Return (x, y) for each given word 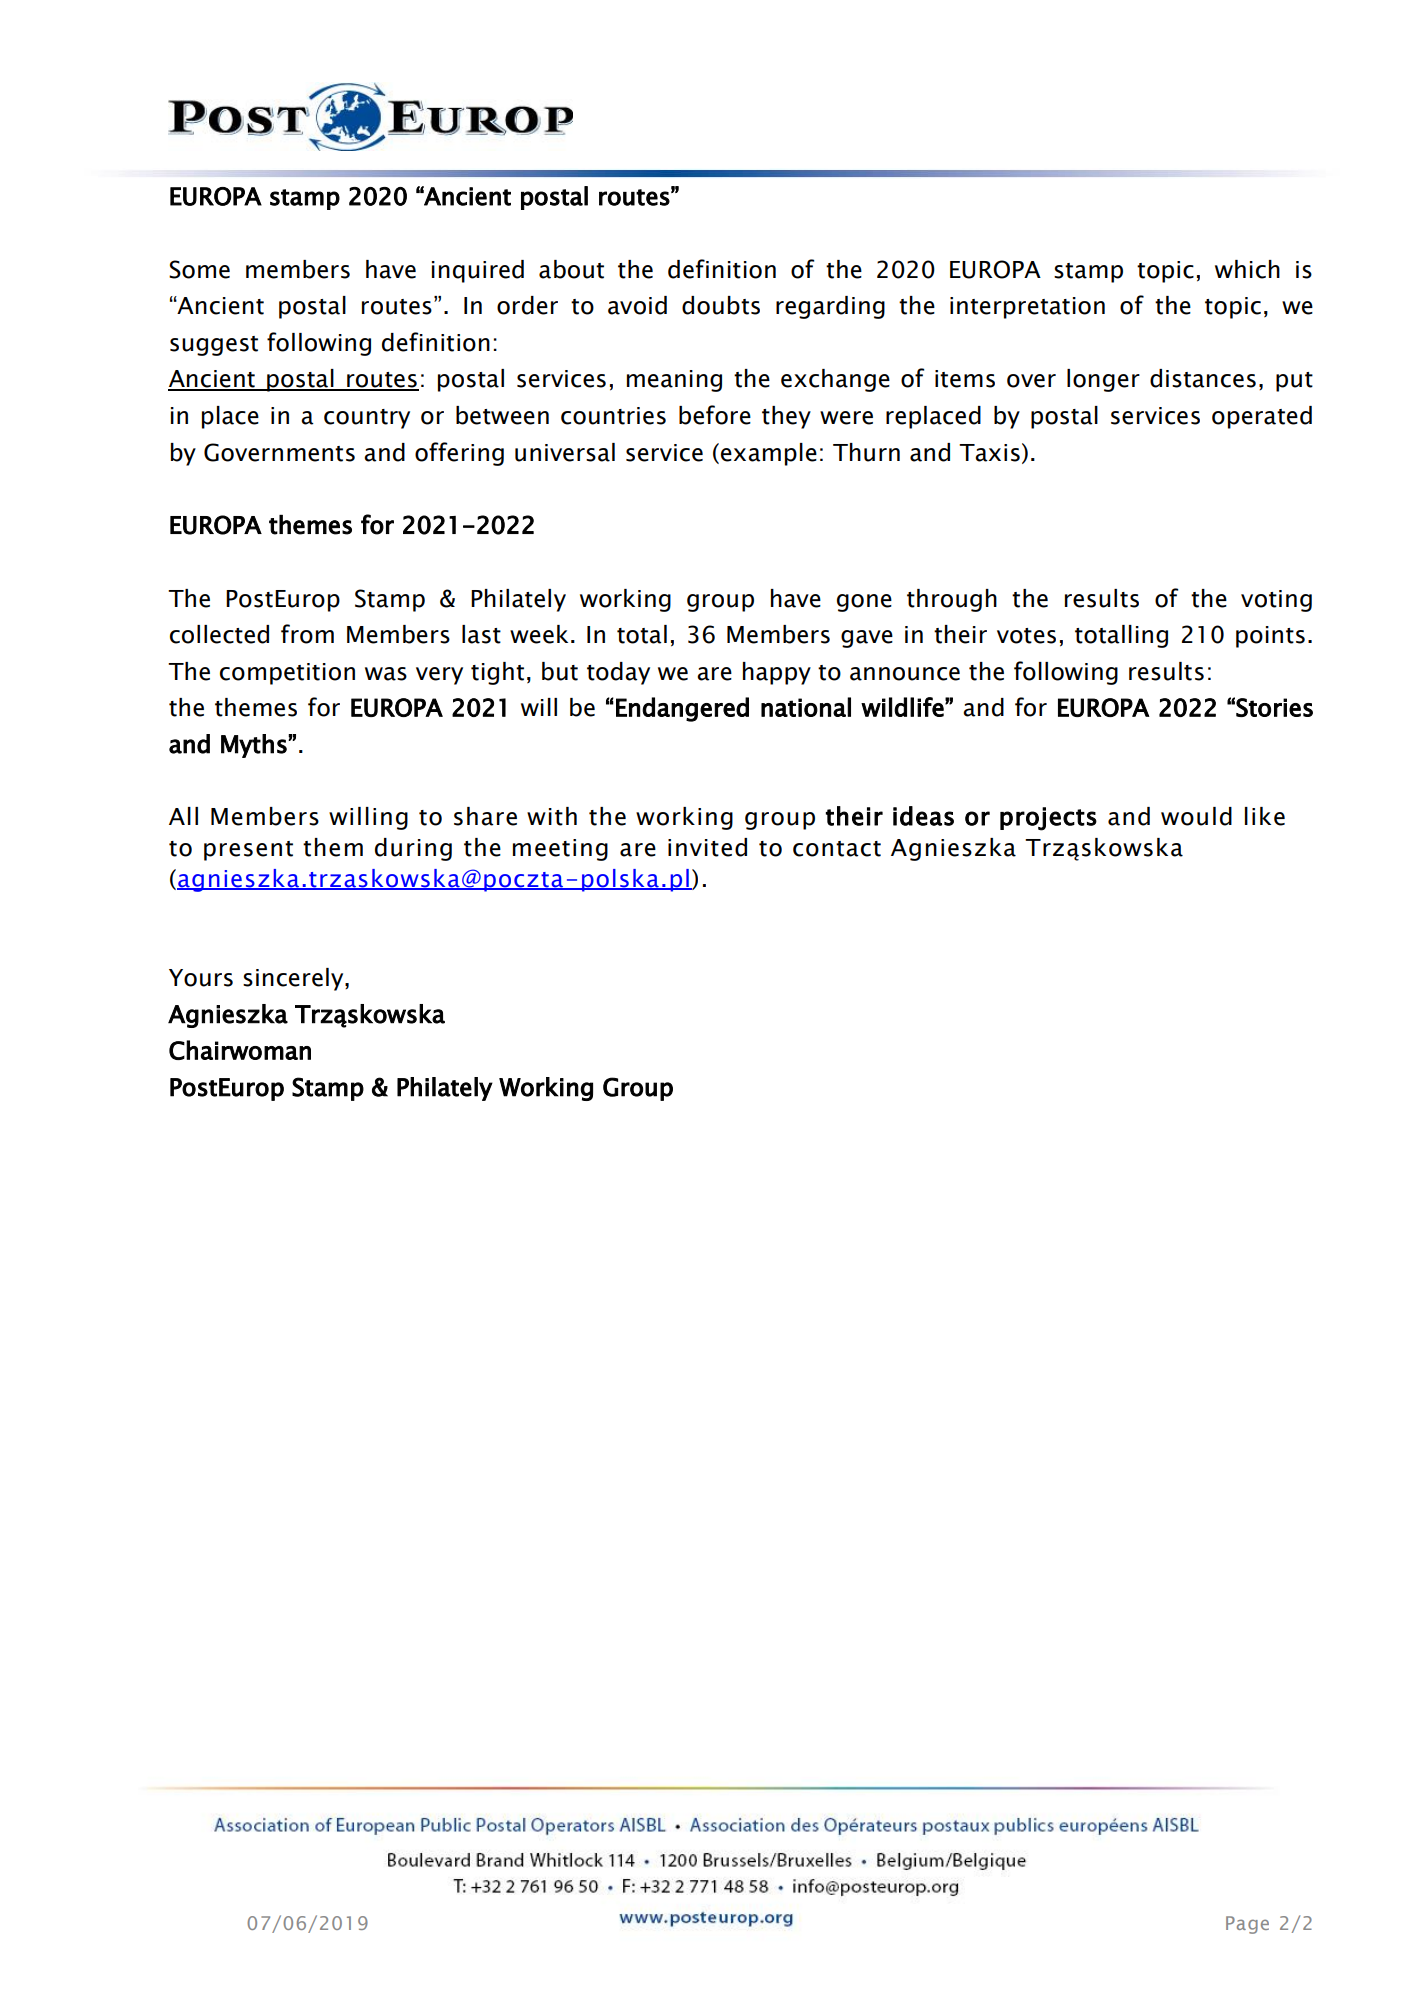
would (1196, 816)
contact (837, 849)
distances (1203, 378)
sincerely (294, 979)
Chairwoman (240, 1050)
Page (1247, 1925)
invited (707, 847)
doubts (721, 305)
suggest (214, 346)
